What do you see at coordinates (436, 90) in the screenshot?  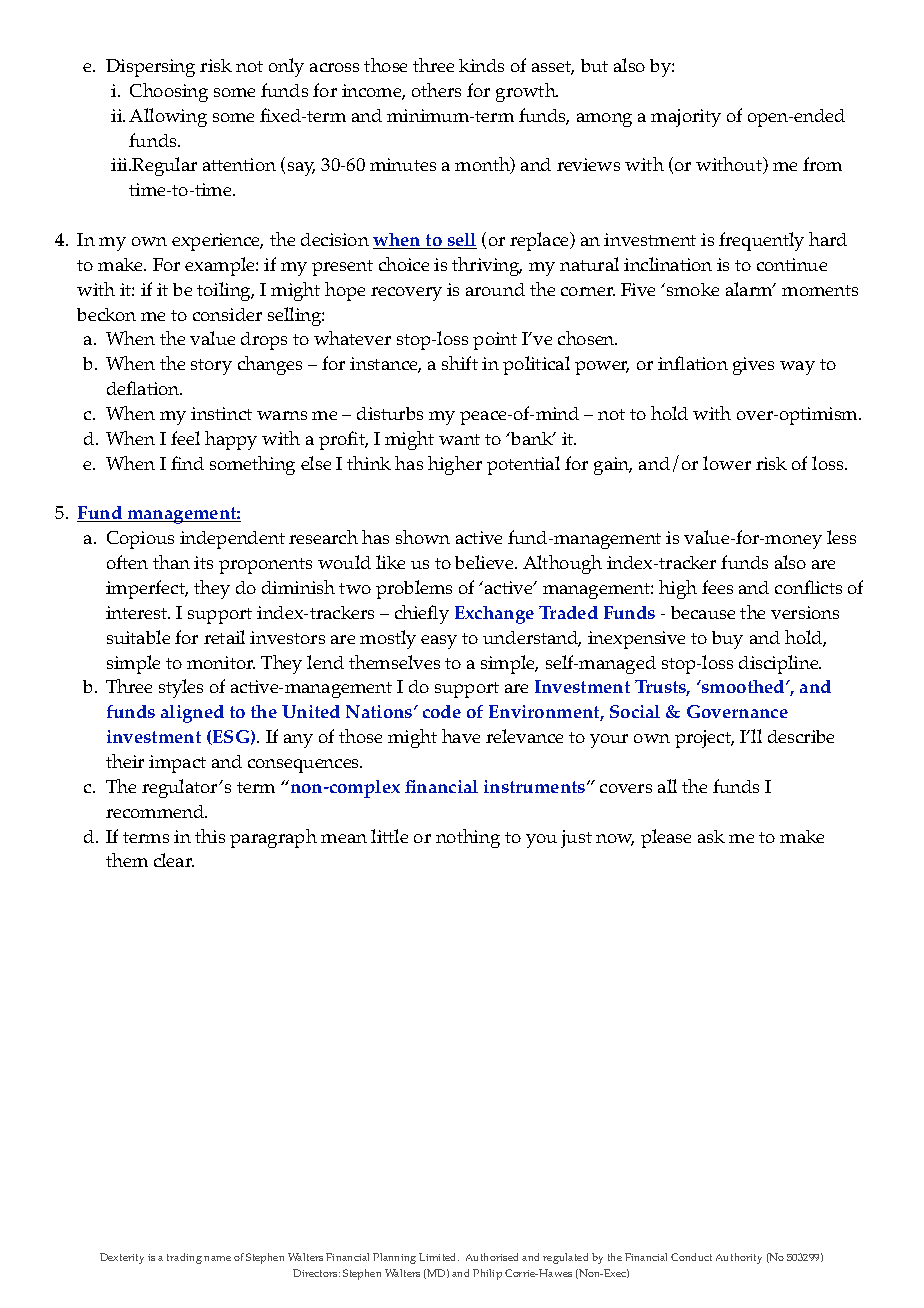 I see `others` at bounding box center [436, 90].
